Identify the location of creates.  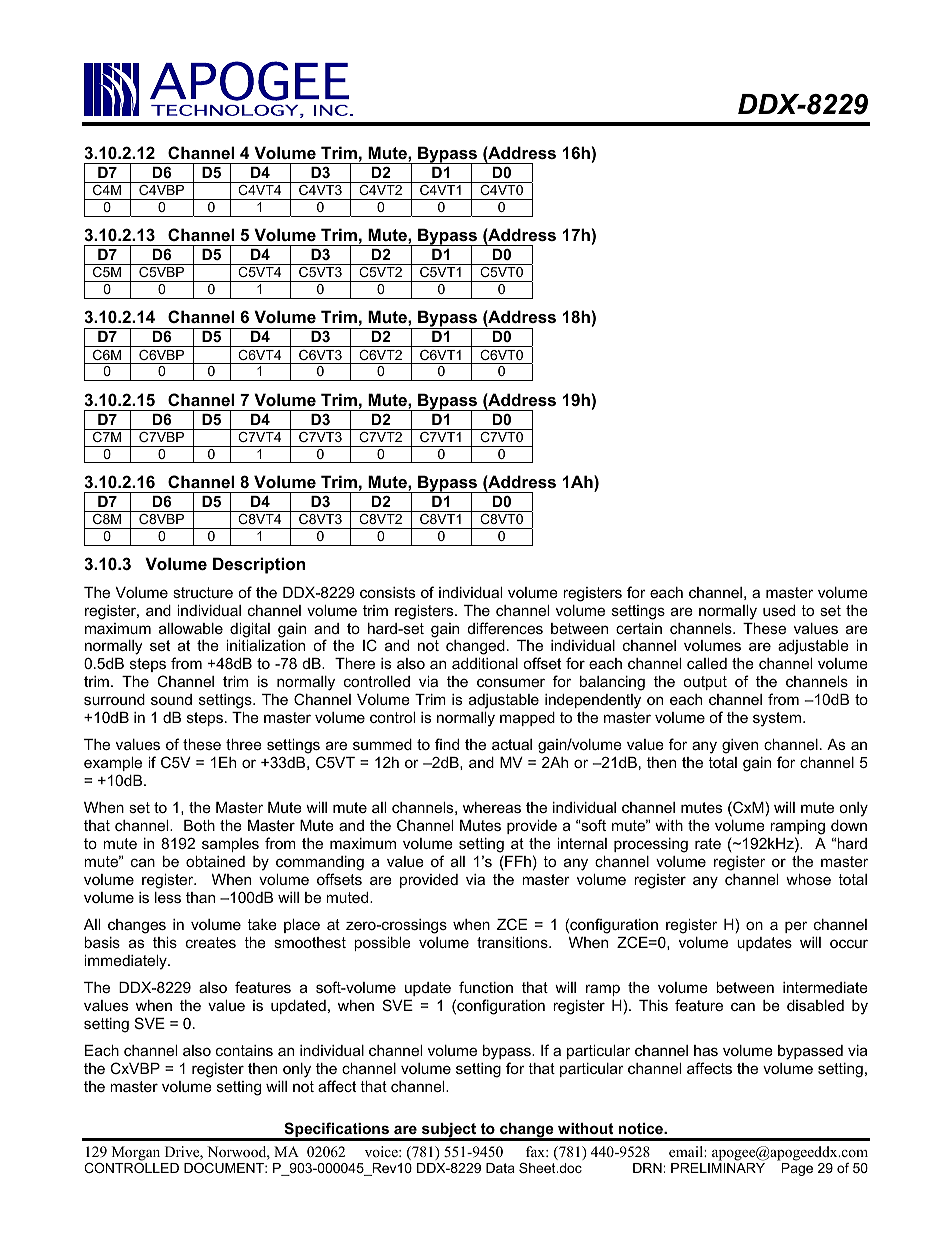
(211, 942).
